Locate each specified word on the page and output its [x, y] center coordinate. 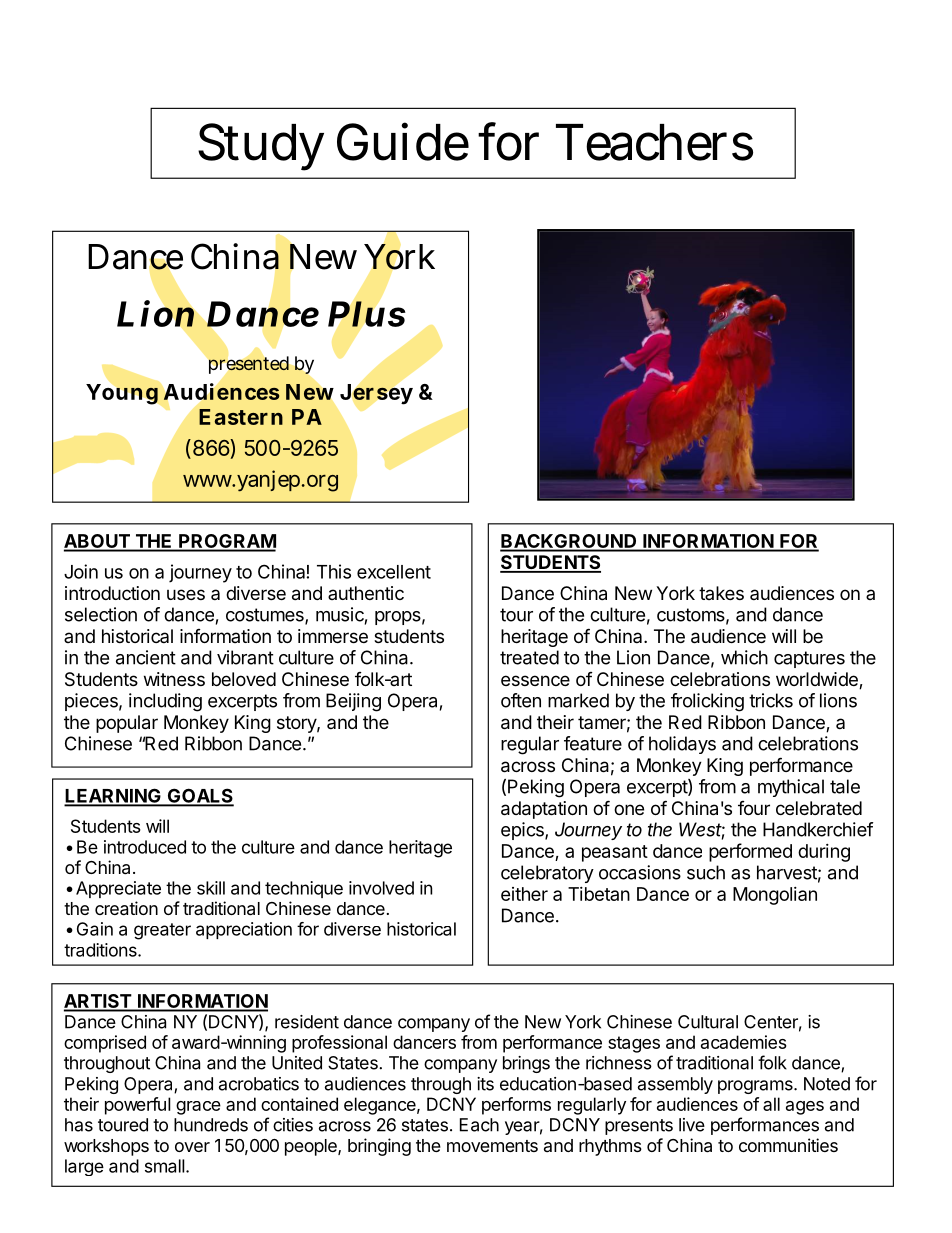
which [744, 657]
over [192, 1147]
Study [260, 147]
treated [529, 657]
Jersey [376, 394]
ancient [146, 657]
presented [249, 365]
